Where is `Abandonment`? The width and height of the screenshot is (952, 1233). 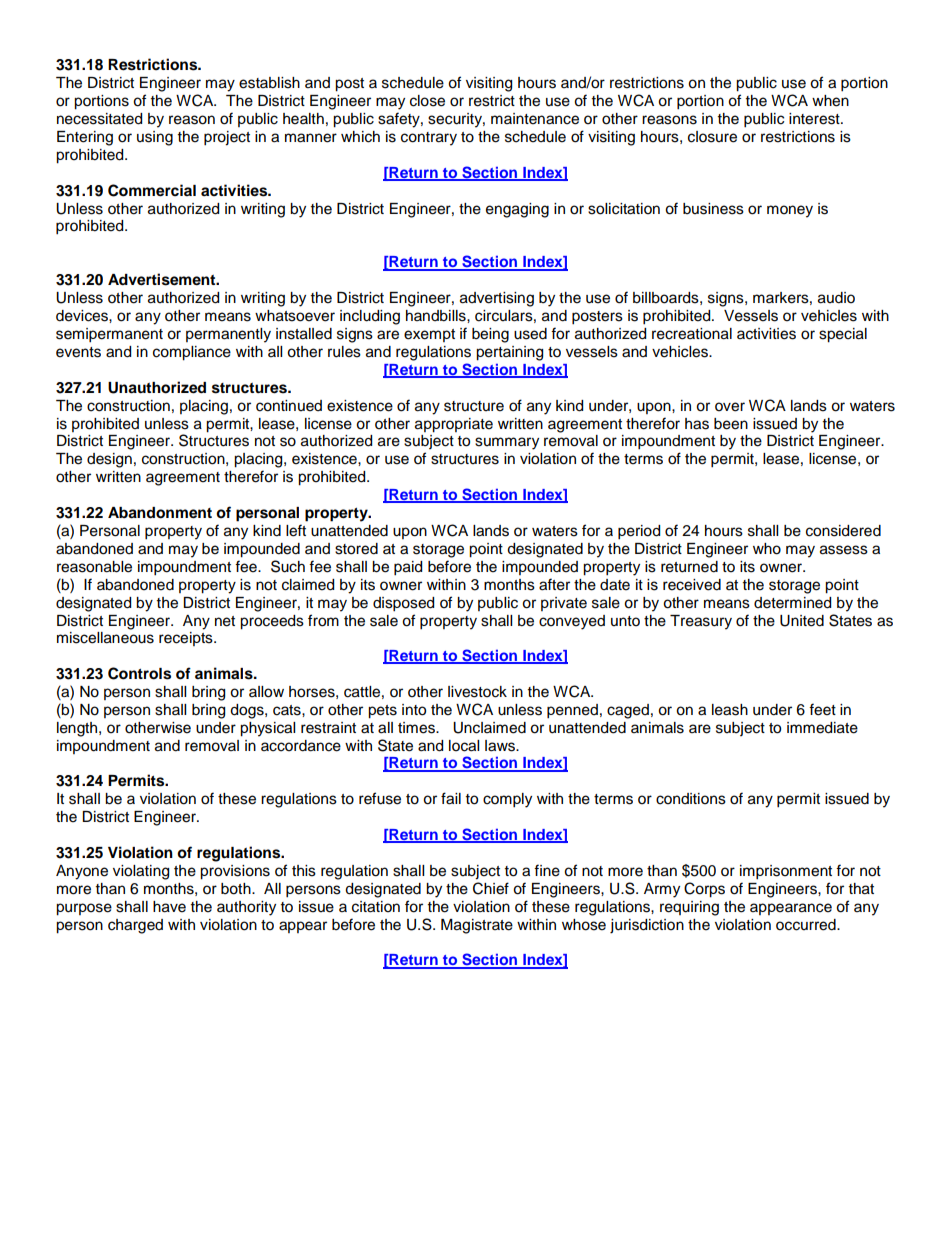
Abandonment is located at coordinates (160, 513).
